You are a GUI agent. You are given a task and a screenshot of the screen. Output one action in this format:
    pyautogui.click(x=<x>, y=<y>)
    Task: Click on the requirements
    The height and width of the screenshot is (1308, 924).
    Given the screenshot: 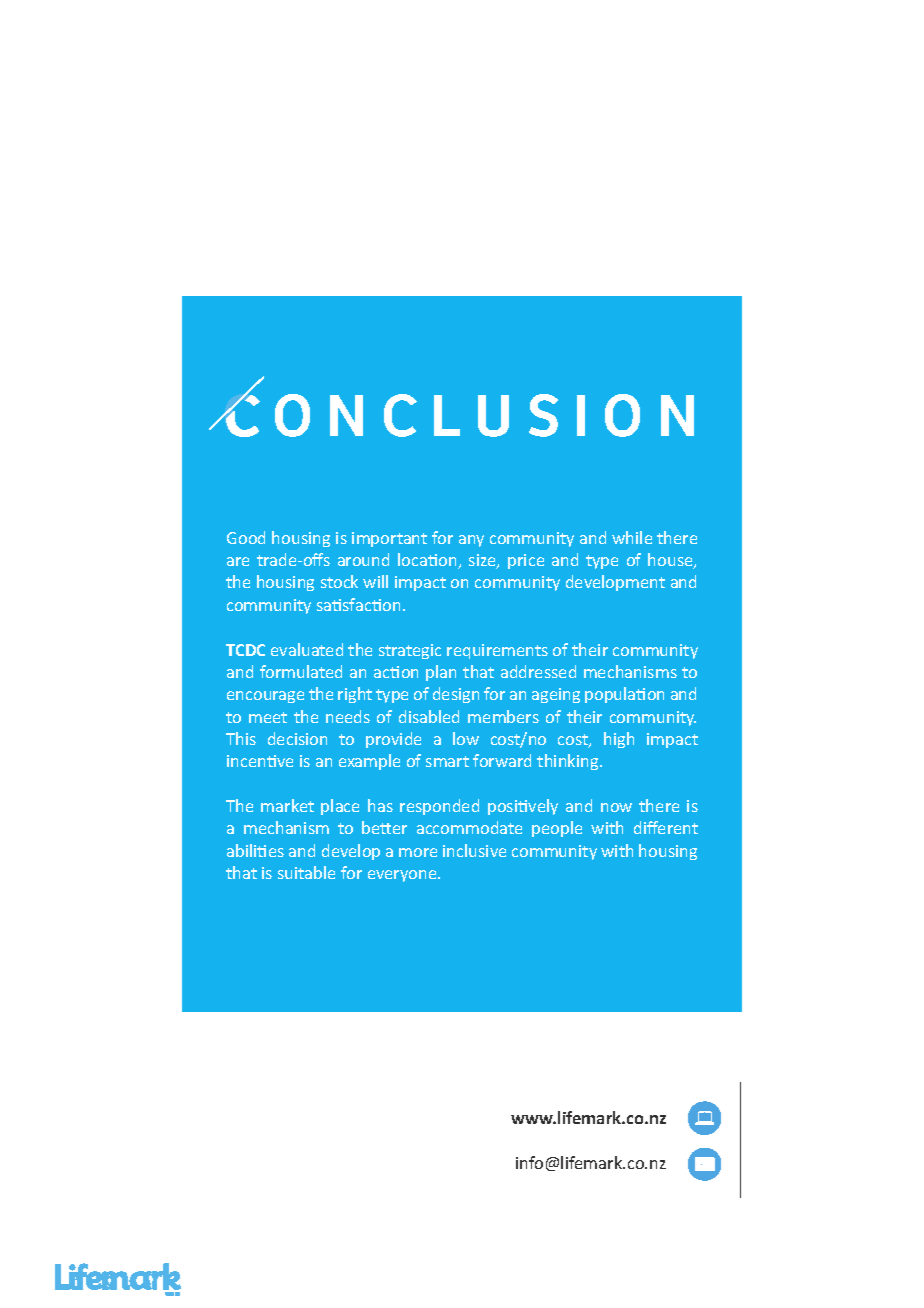 What is the action you would take?
    pyautogui.click(x=497, y=651)
